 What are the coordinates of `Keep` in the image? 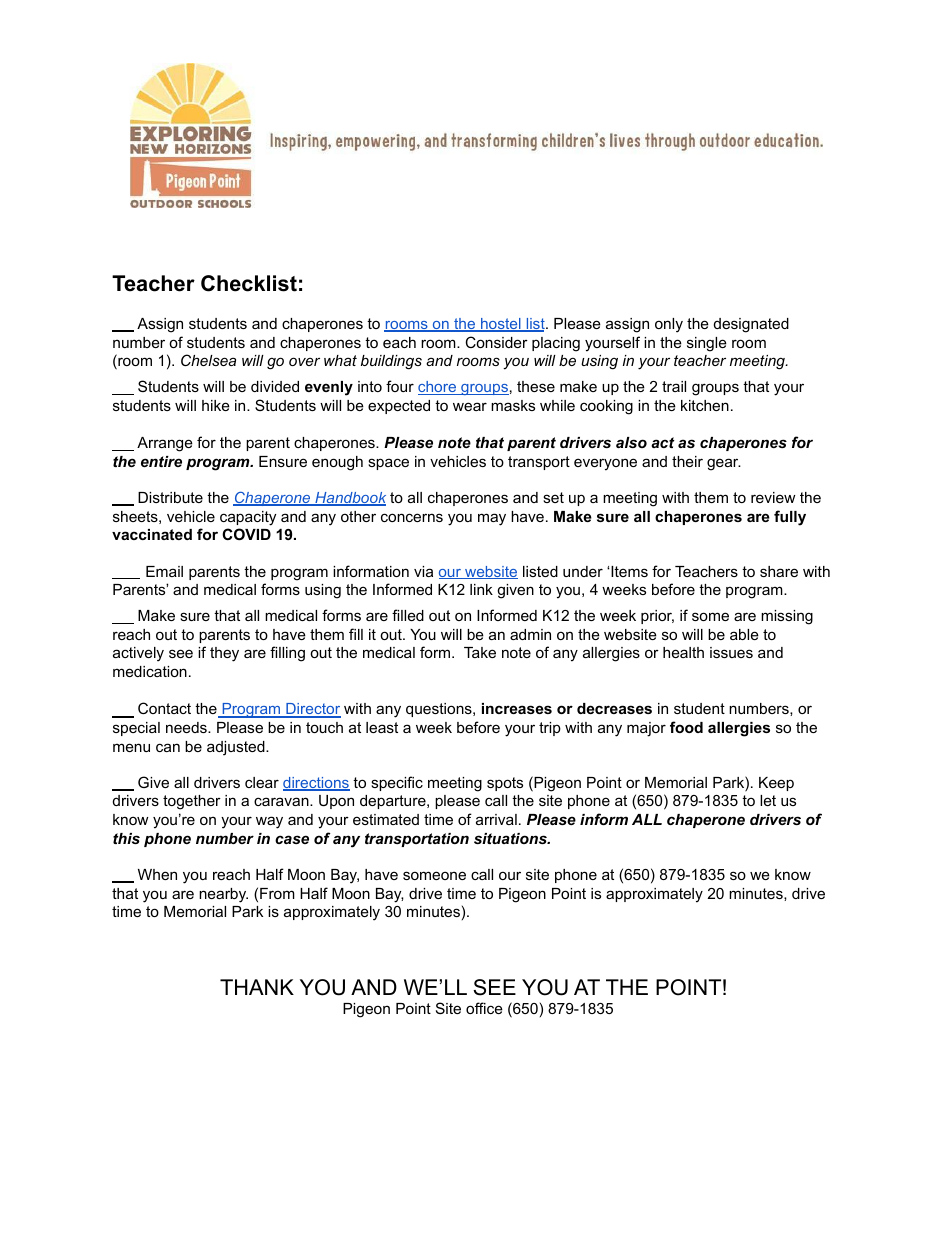 It's located at (776, 784).
